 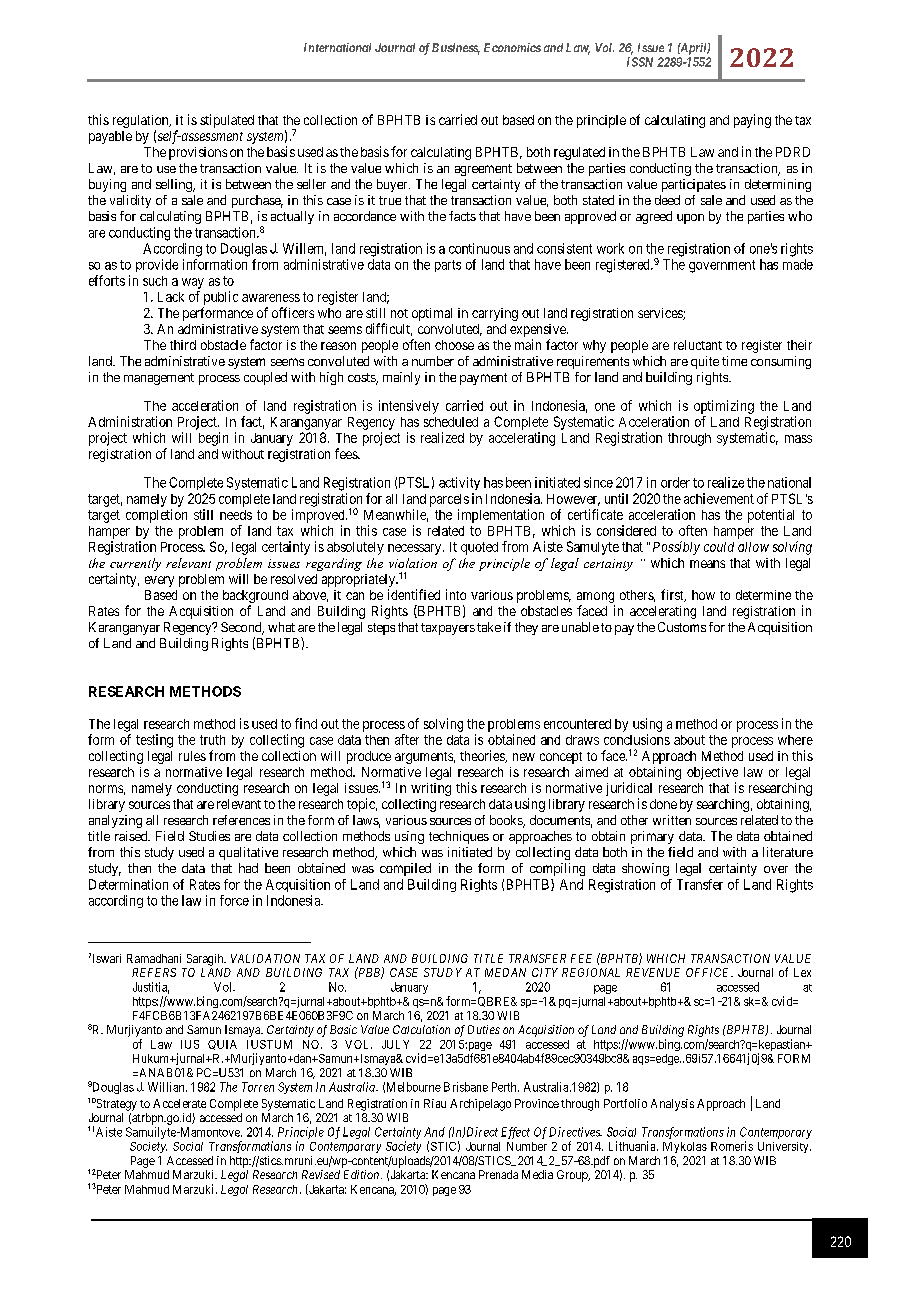 I want to click on into, so click(x=456, y=594).
